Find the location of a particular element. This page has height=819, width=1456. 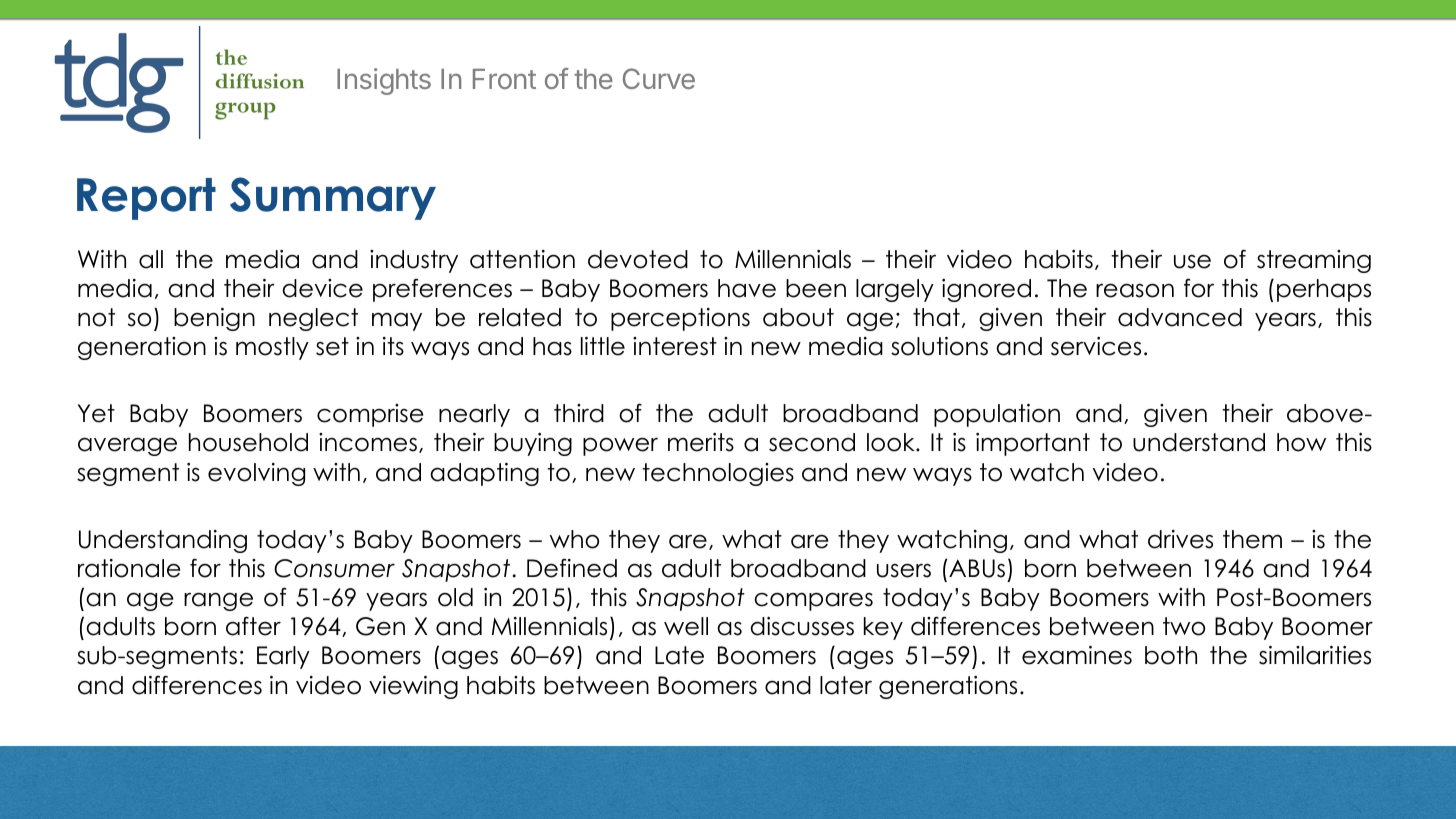

both is located at coordinates (1171, 655).
